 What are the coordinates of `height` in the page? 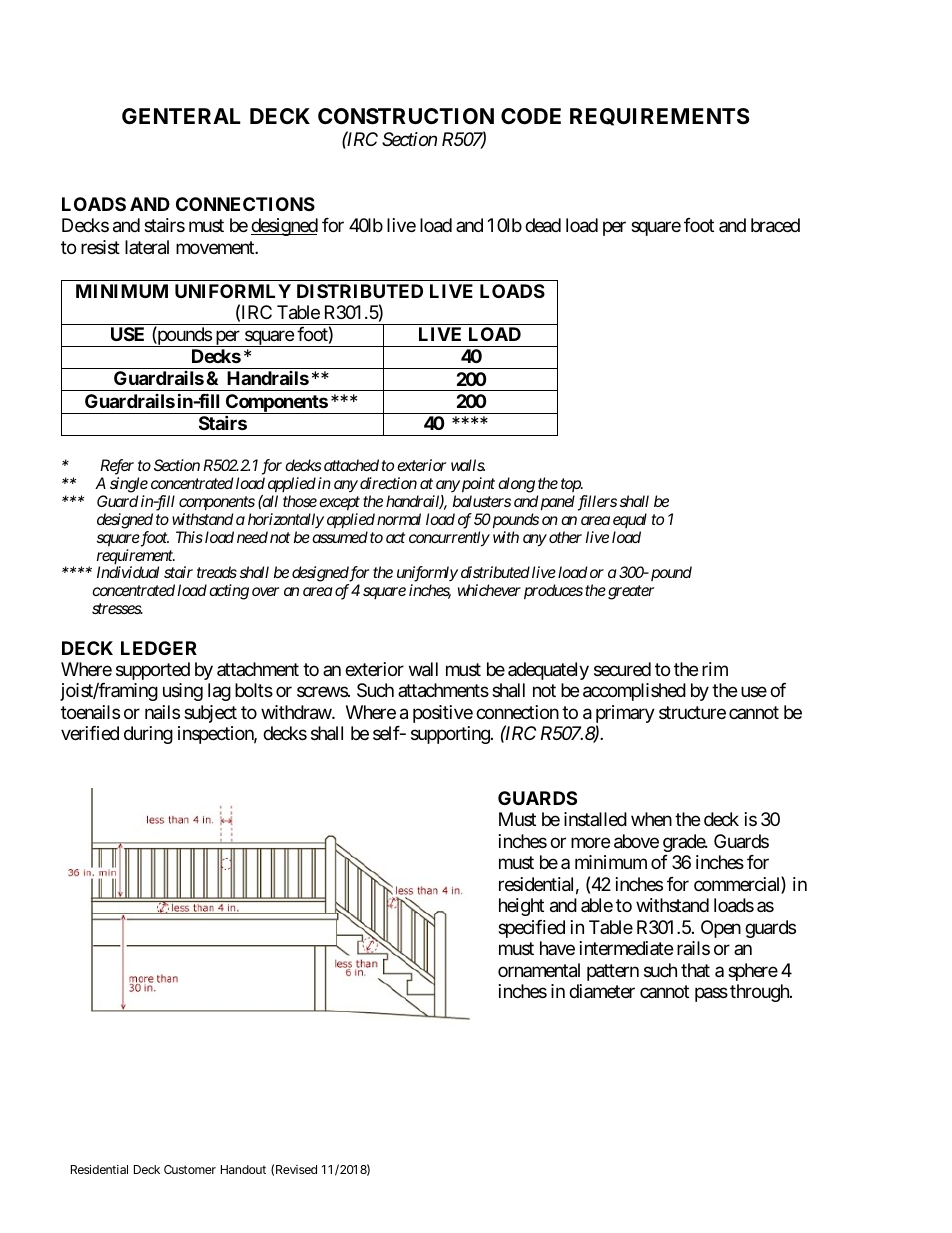 It's located at (521, 907).
